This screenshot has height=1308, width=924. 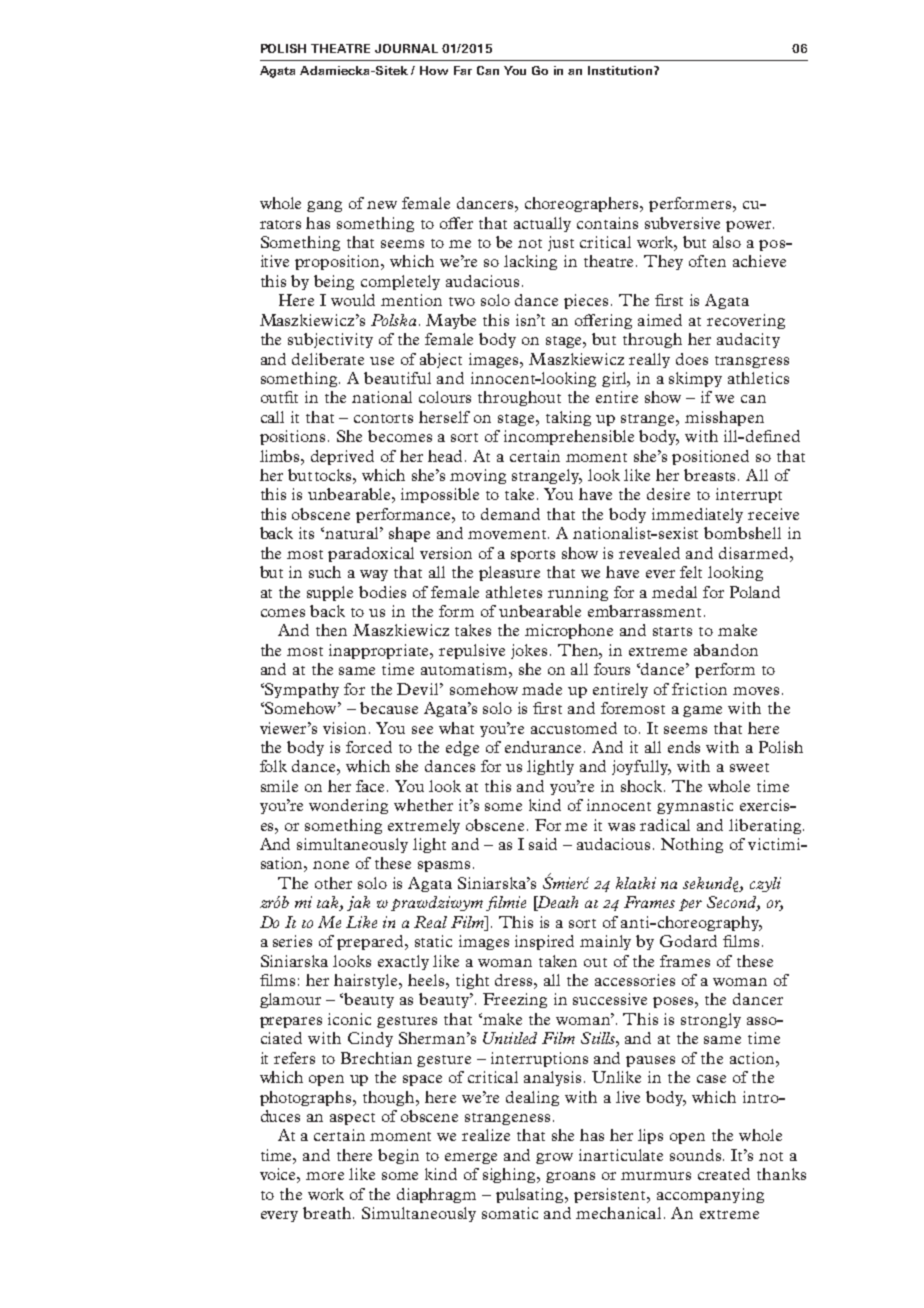 I want to click on jokes, so click(x=529, y=651).
